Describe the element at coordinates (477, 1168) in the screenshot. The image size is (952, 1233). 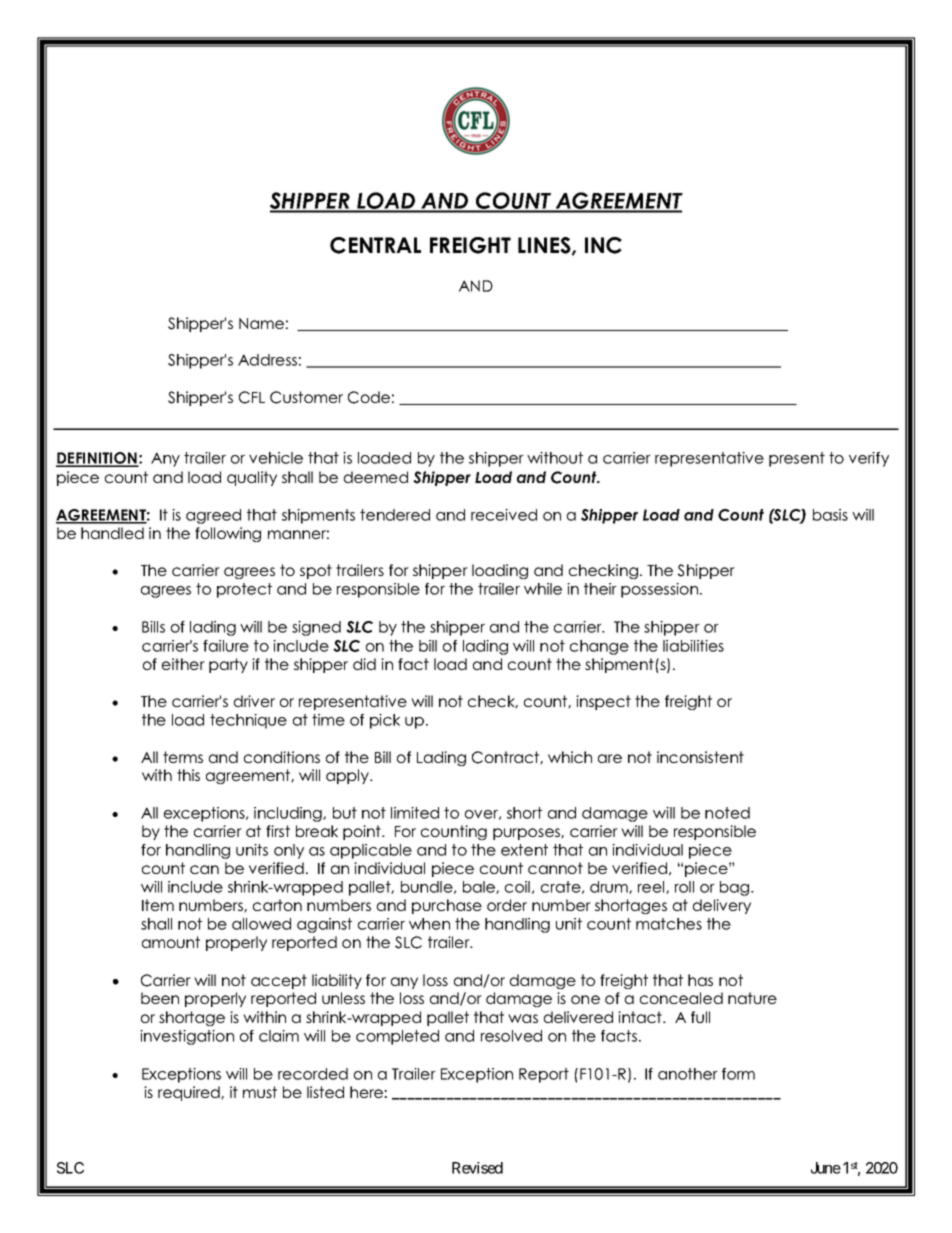
I see `Revised` at that location.
